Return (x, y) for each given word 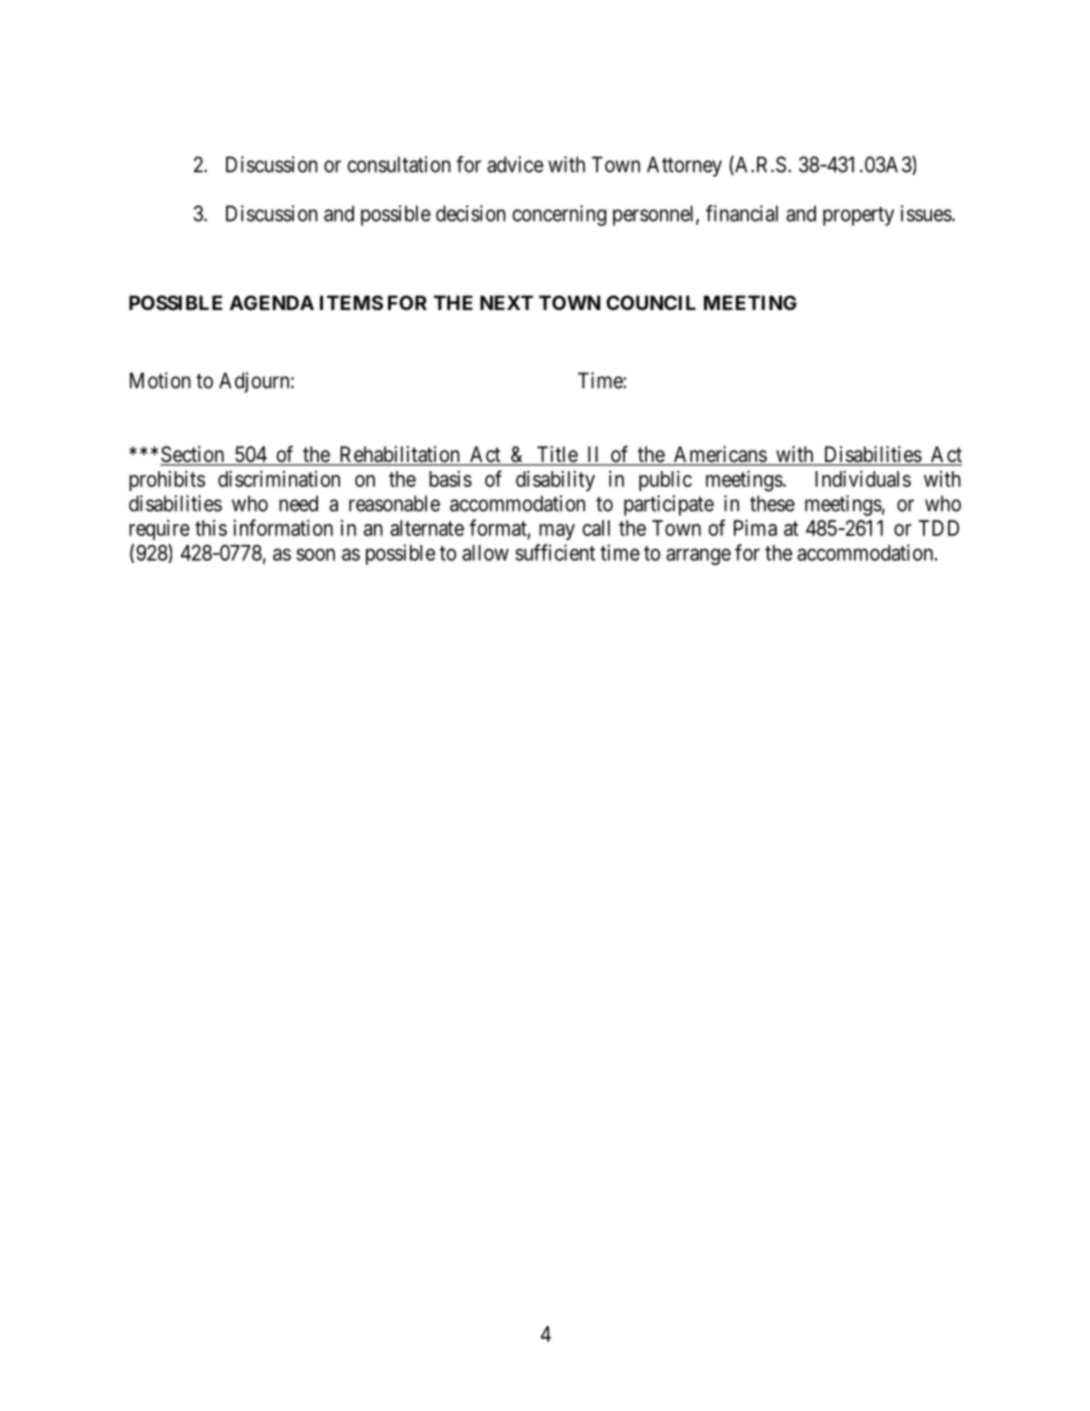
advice (515, 164)
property (858, 216)
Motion (160, 380)
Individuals (863, 478)
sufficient (555, 552)
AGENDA (272, 302)
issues (926, 213)
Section (193, 455)
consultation (399, 164)
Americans (719, 455)
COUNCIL (651, 302)
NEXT (506, 302)
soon (315, 554)
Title (556, 455)
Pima (755, 527)
